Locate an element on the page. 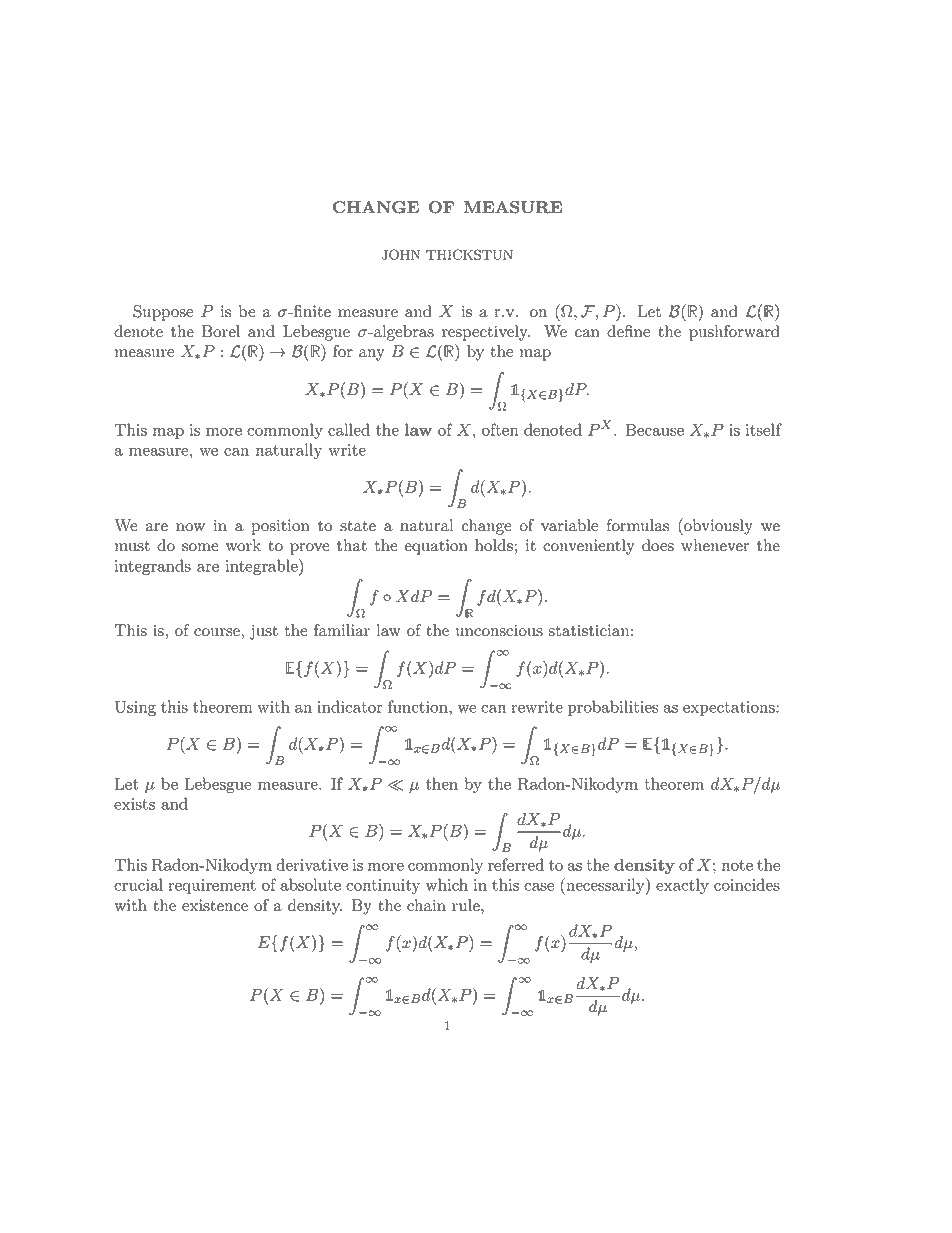 Image resolution: width=952 pixels, height=1233 pixels. function is located at coordinates (419, 706).
